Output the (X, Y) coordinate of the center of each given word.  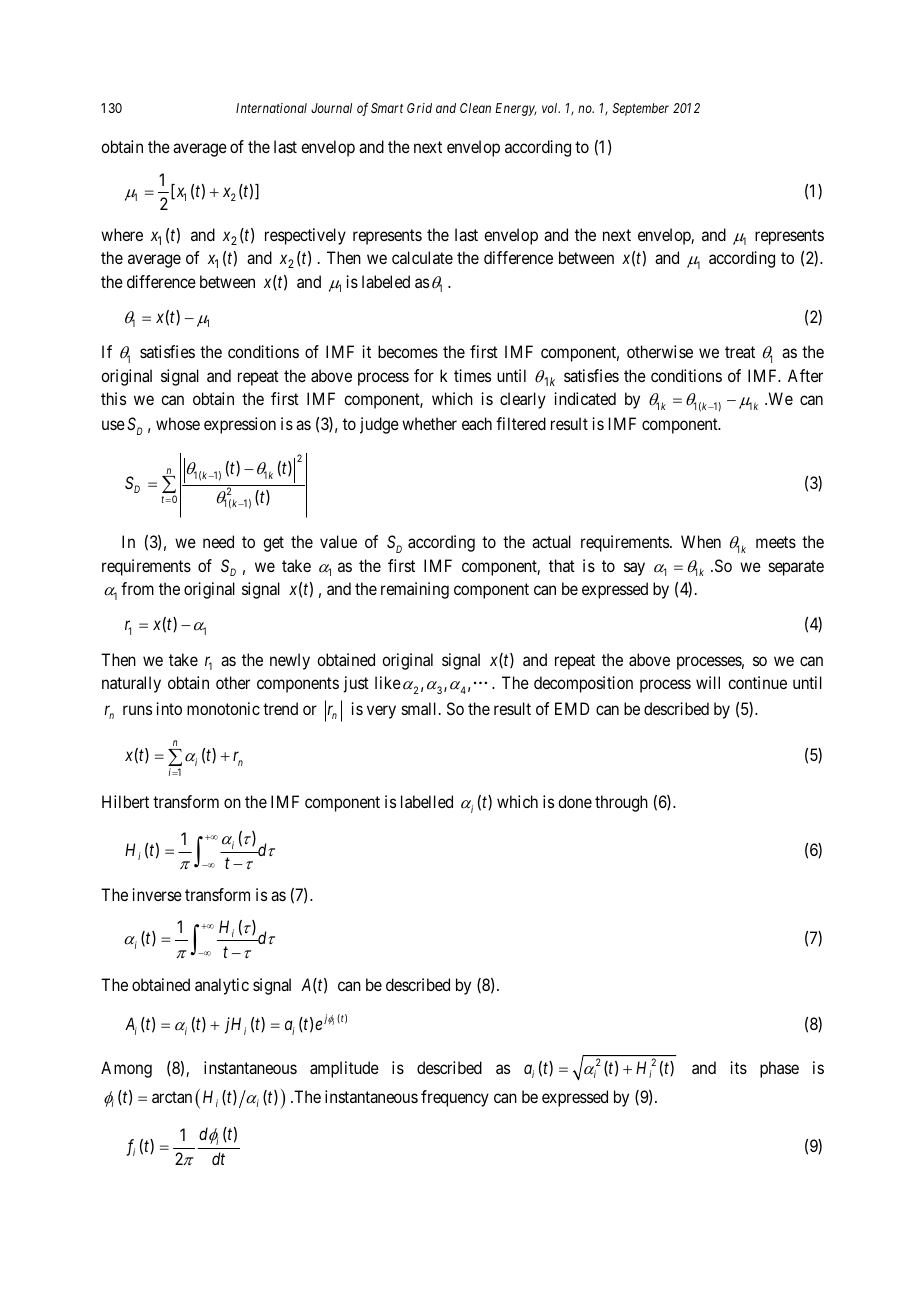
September (641, 109)
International (271, 108)
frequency (455, 1098)
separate (796, 568)
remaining (415, 590)
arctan (172, 1097)
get (273, 544)
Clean (475, 108)
